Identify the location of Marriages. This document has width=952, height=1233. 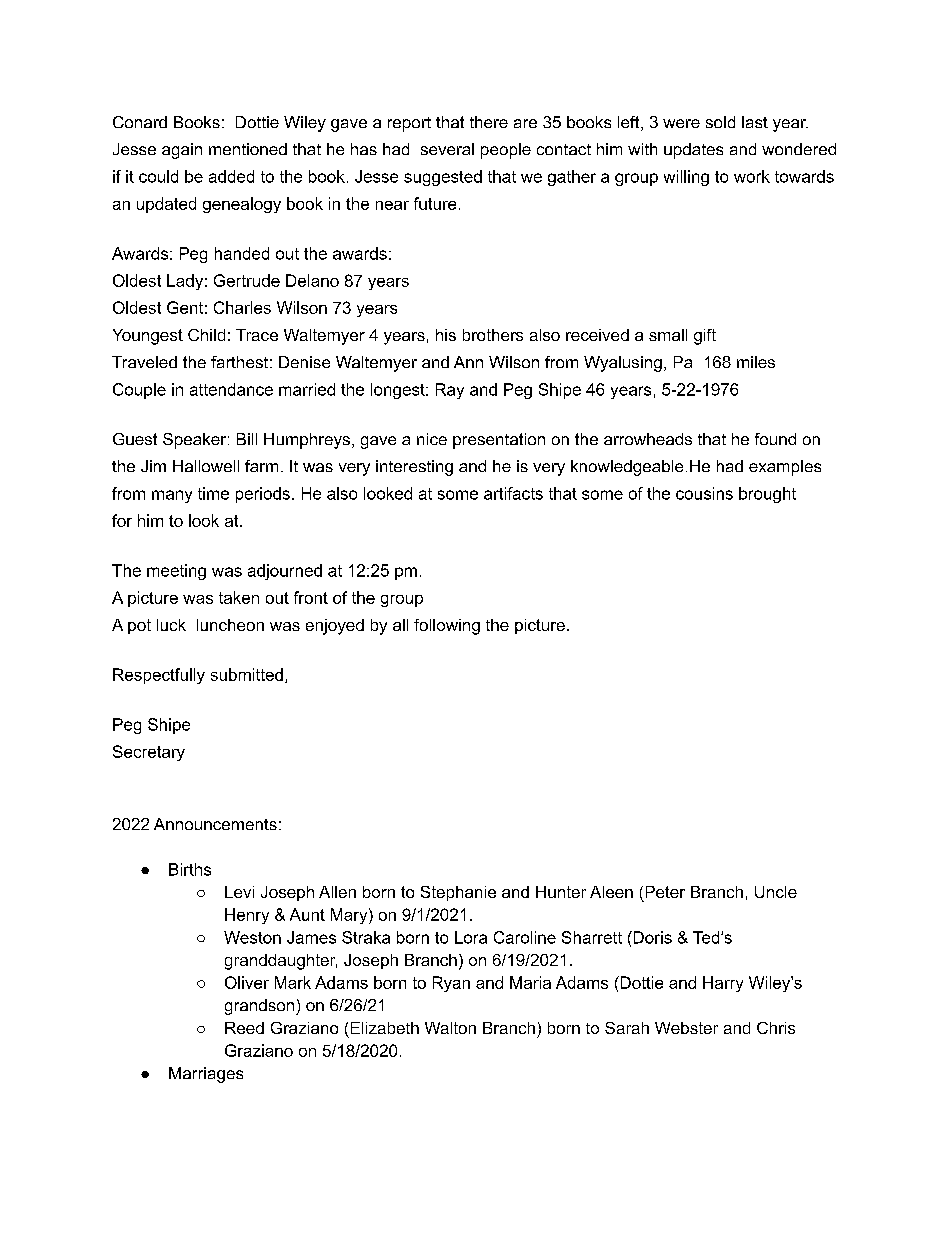
(206, 1075).
